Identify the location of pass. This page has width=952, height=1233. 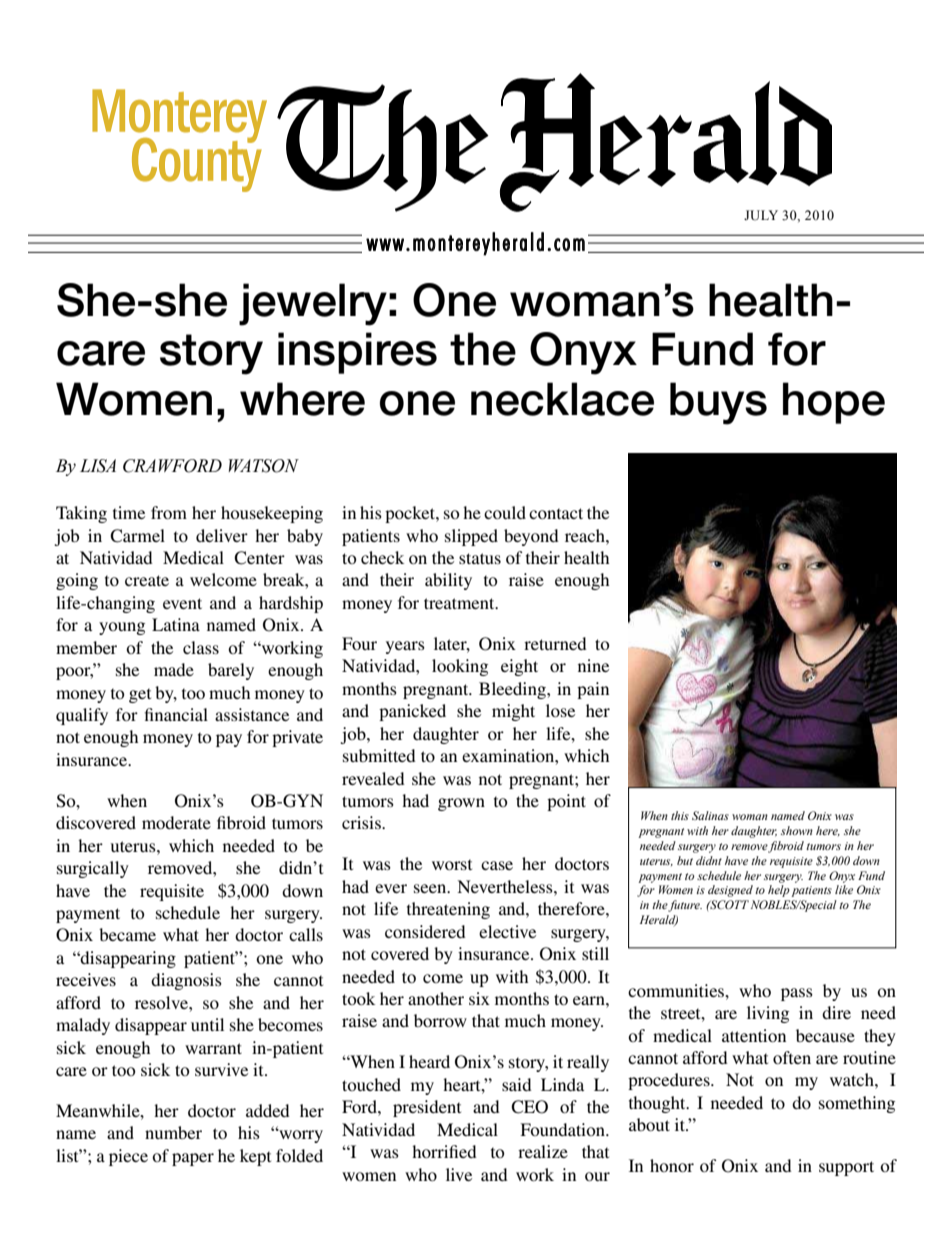
(797, 994).
